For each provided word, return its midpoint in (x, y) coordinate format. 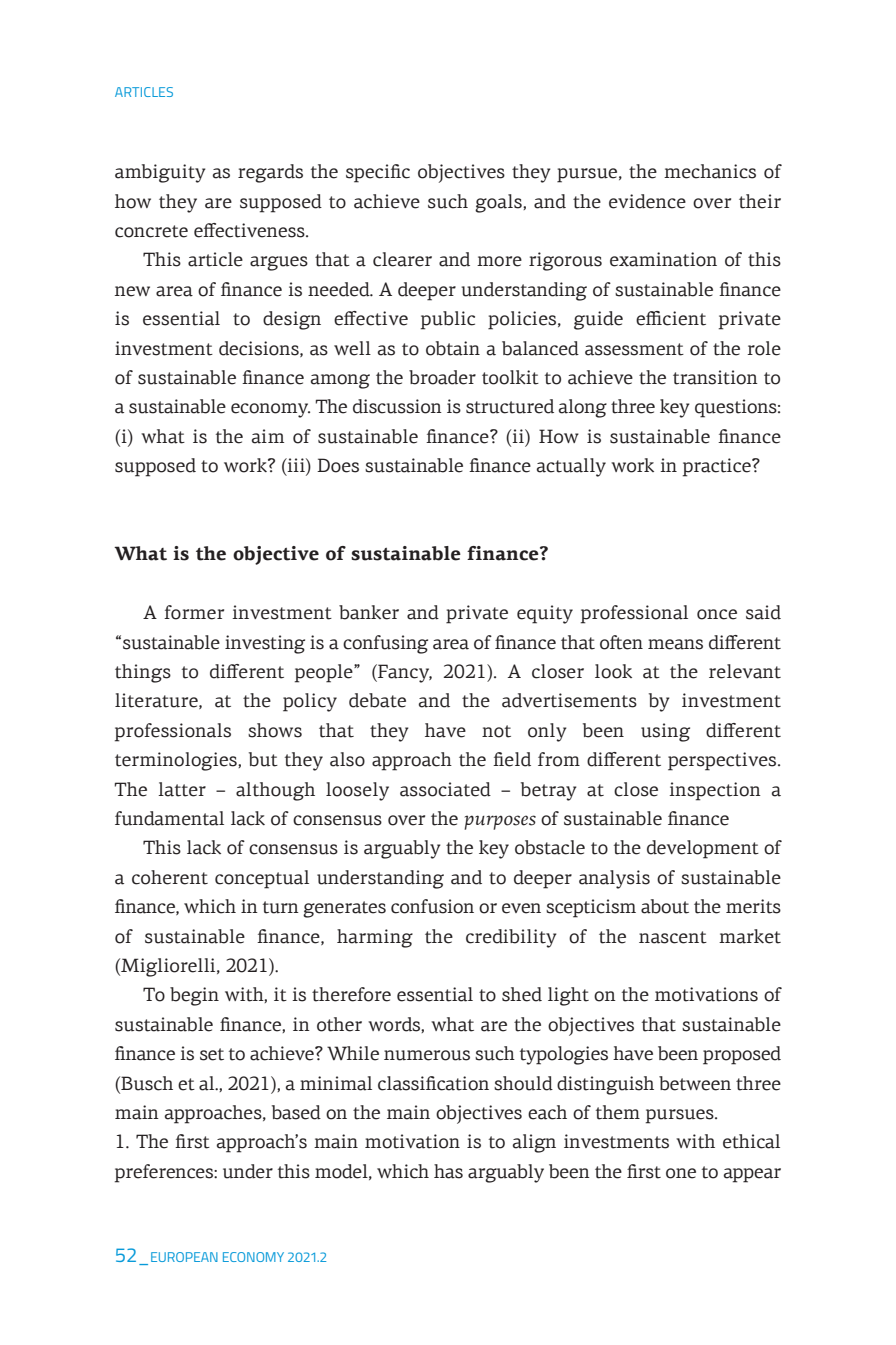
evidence (647, 201)
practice (718, 467)
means (675, 644)
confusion (432, 906)
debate (377, 700)
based (296, 1112)
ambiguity (160, 173)
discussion (397, 406)
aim (268, 436)
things (143, 673)
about (665, 906)
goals (499, 203)
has (448, 1171)
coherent (170, 877)
